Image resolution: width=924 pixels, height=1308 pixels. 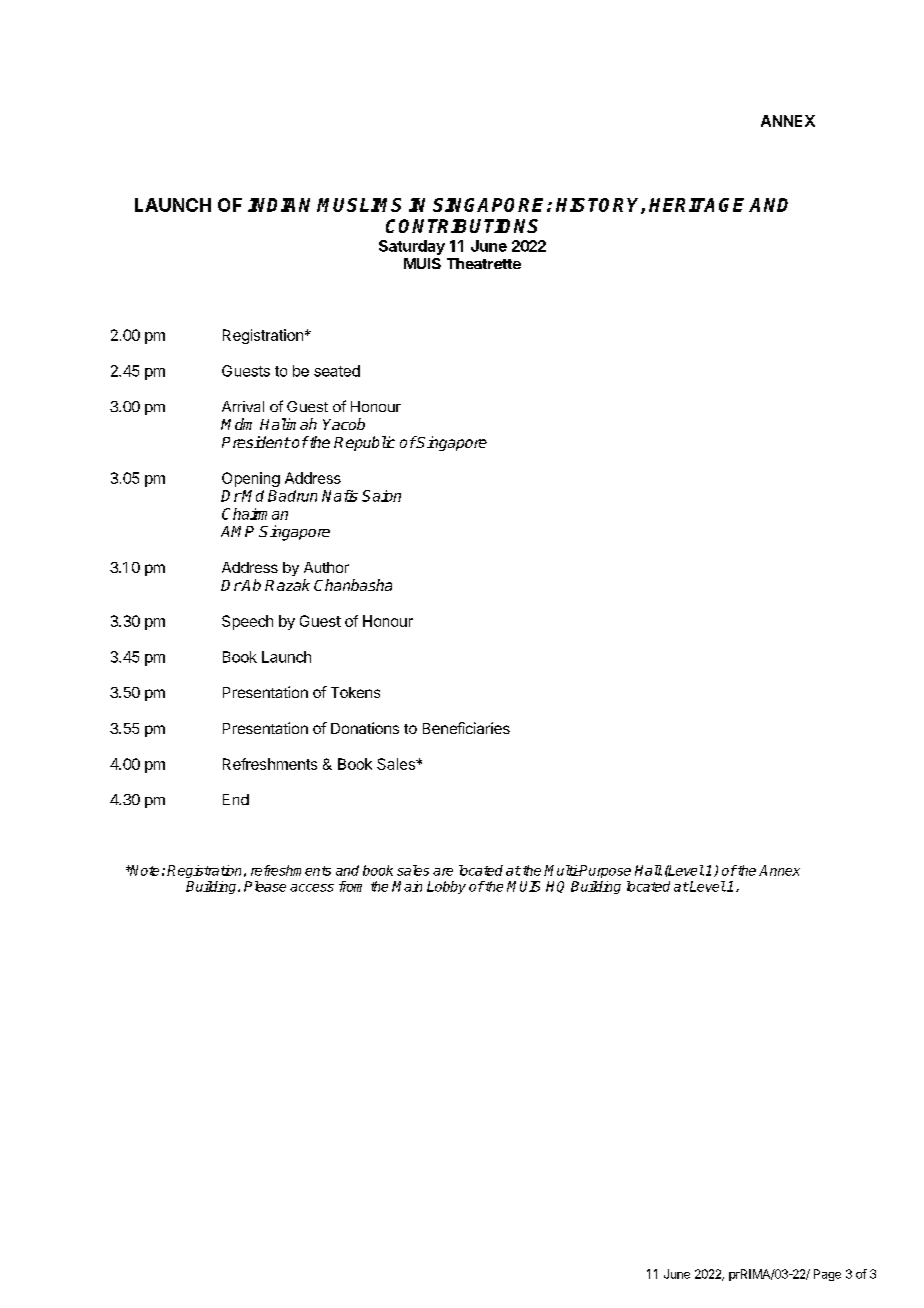 I want to click on HERITAGE, so click(x=696, y=205).
